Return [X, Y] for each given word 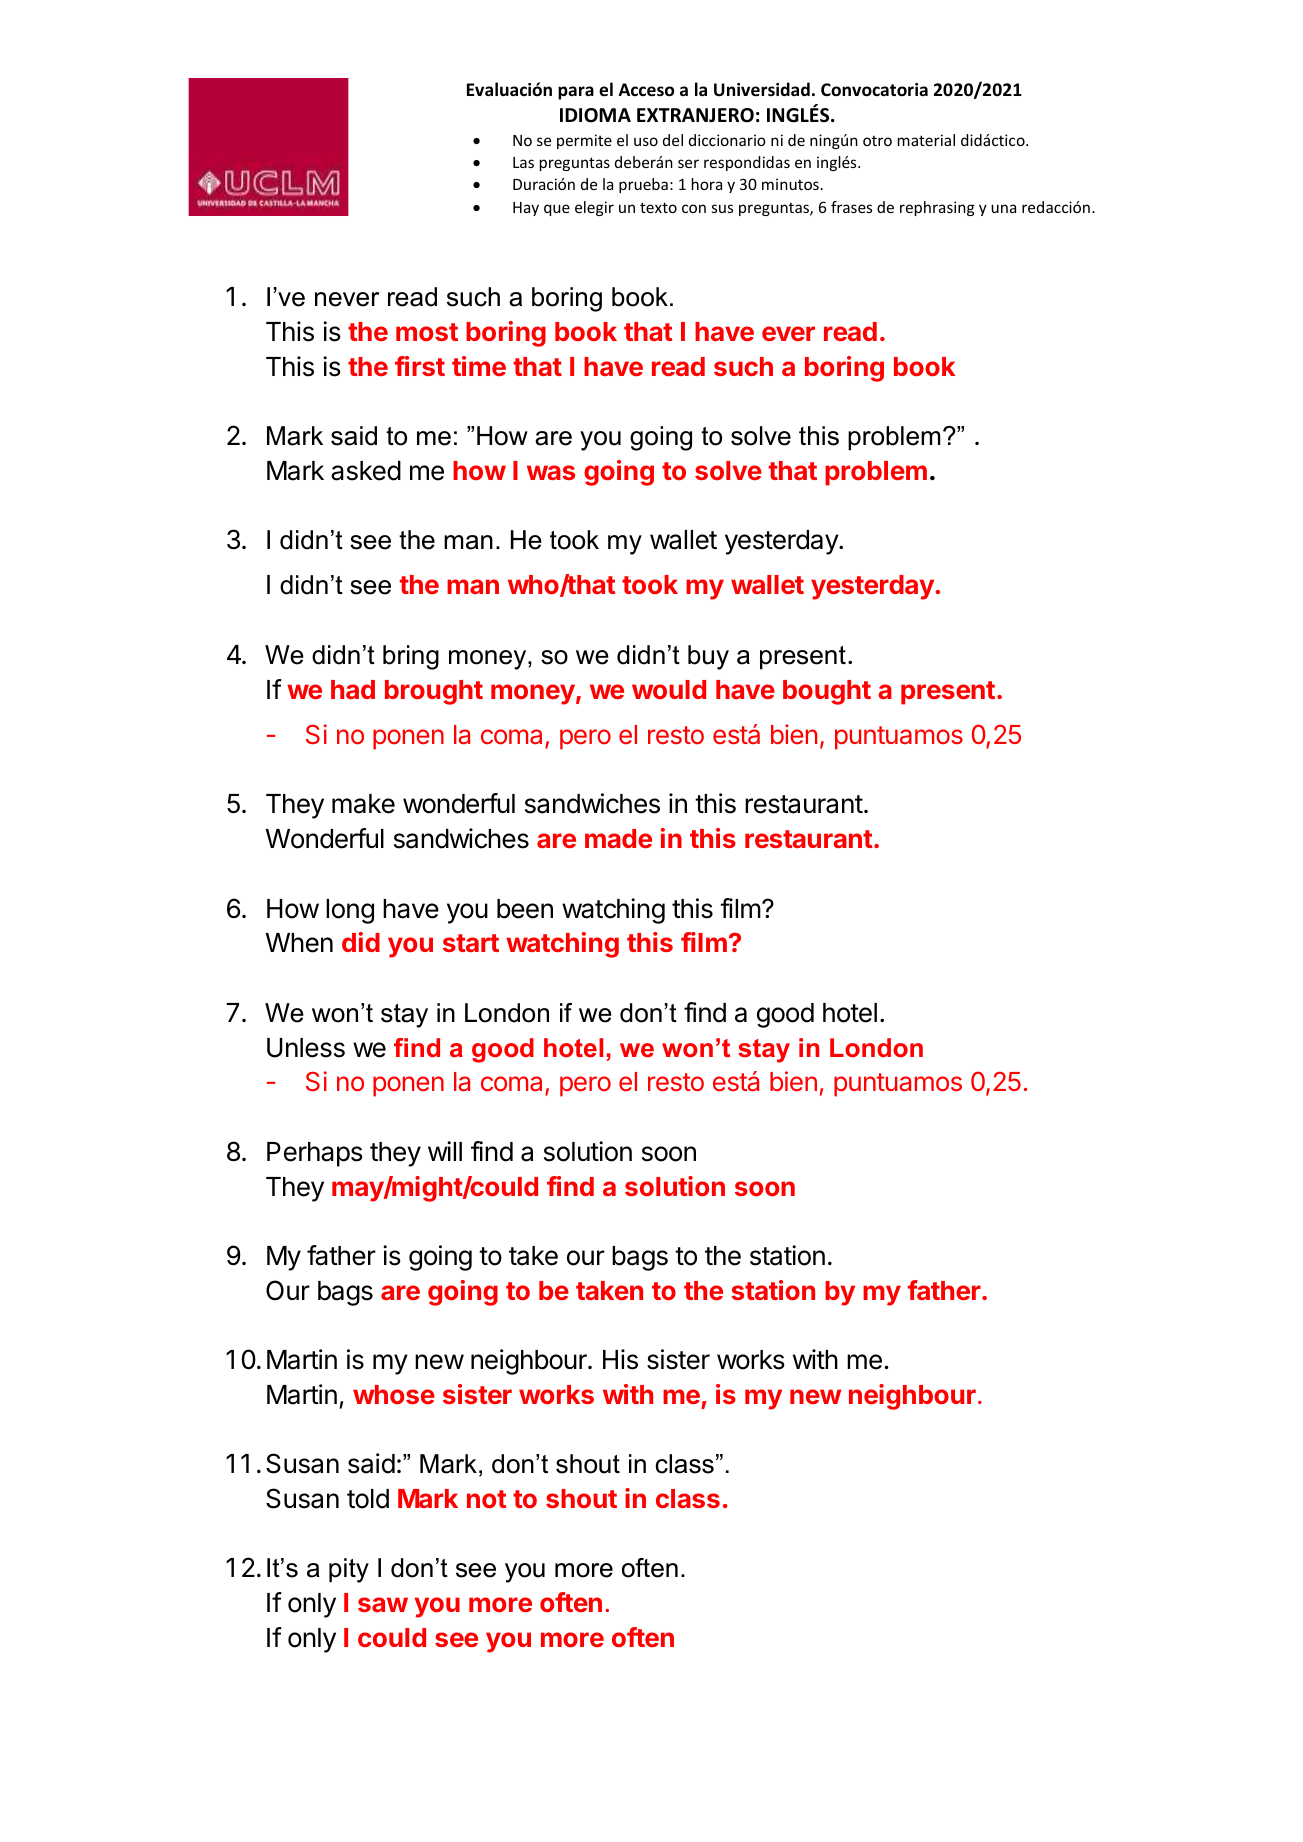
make [363, 804]
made [618, 838]
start [471, 943]
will [445, 1151]
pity [349, 1570]
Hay [526, 209]
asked [366, 471]
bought [827, 692]
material [926, 140]
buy [708, 657]
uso [646, 141]
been [525, 909]
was [551, 472]
